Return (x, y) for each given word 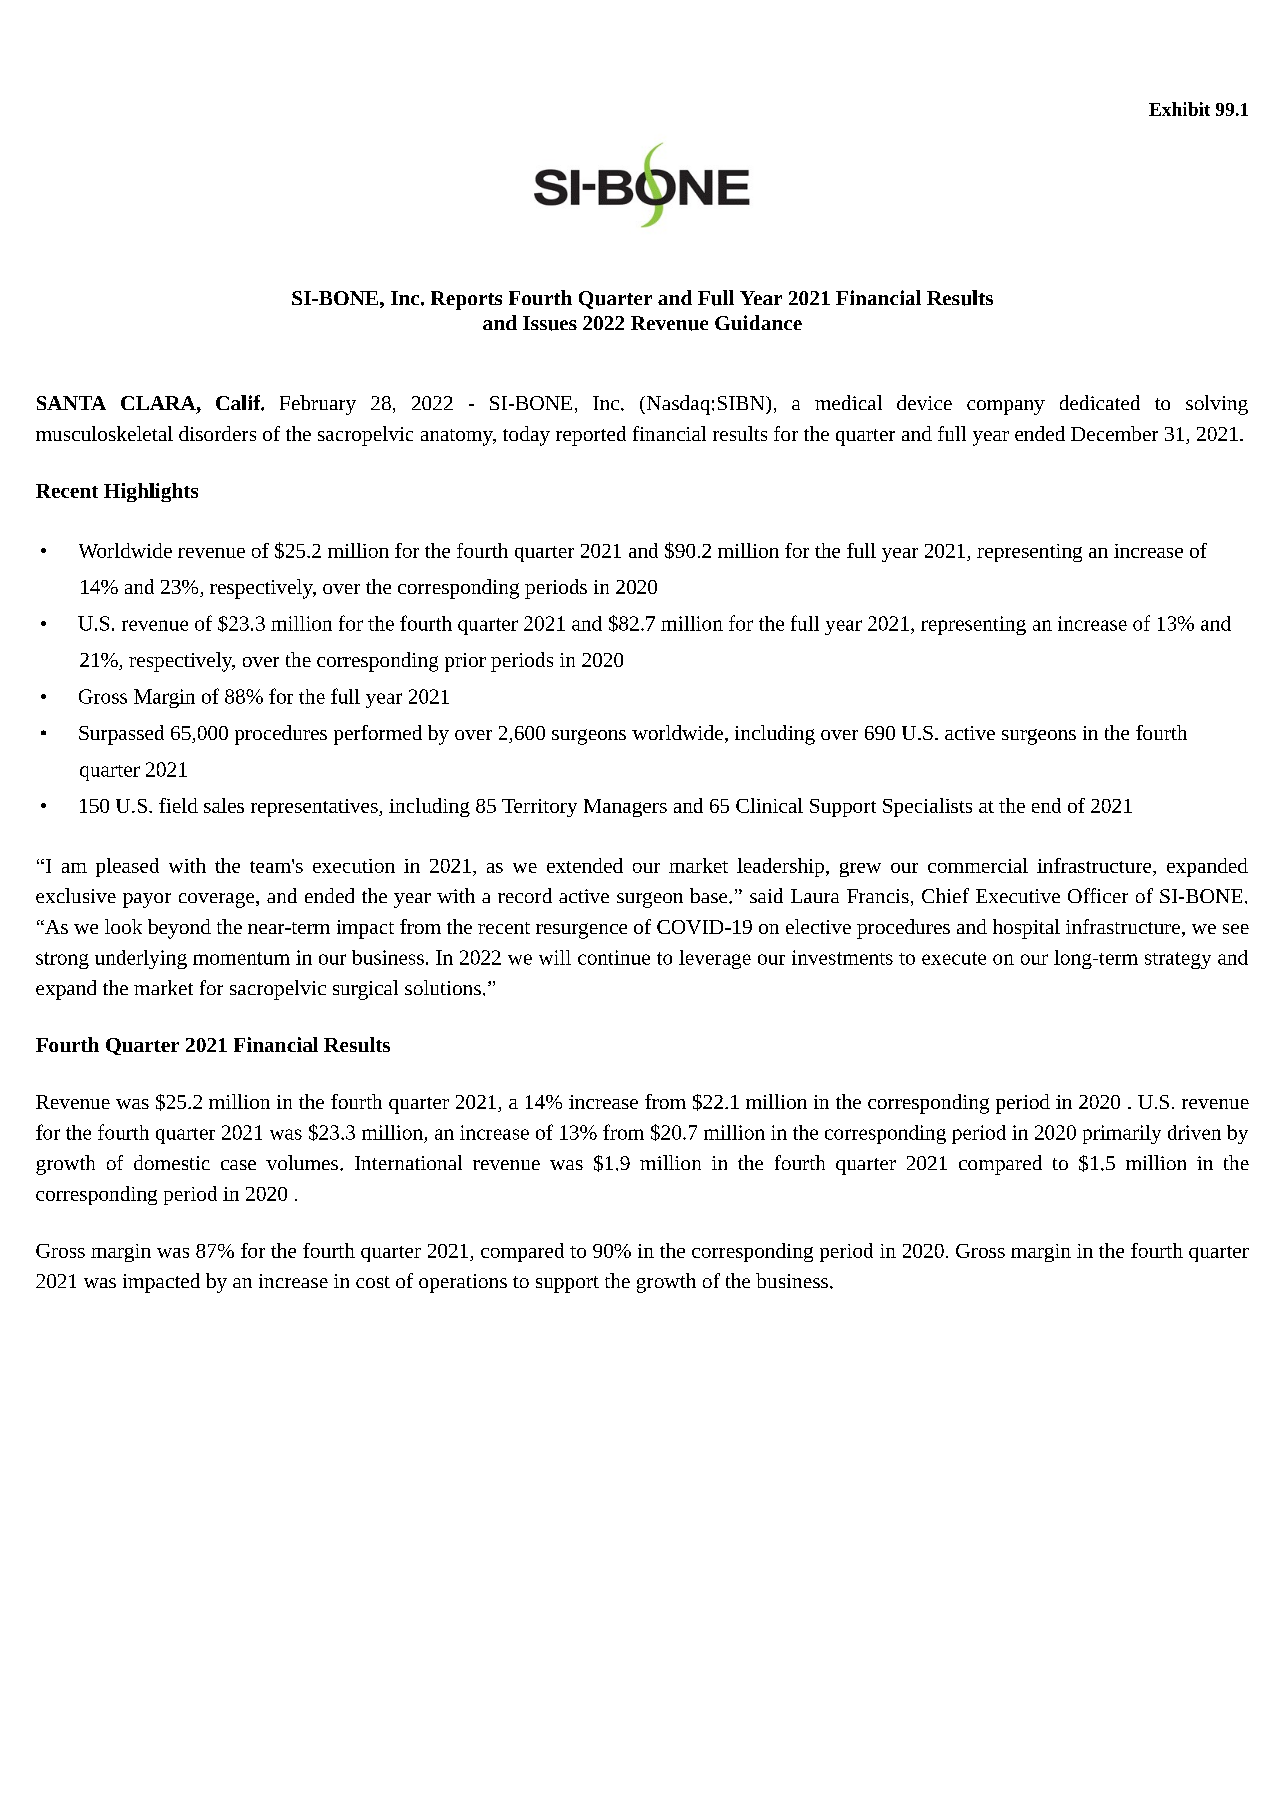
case (238, 1165)
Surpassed (121, 735)
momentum (241, 958)
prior (465, 662)
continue (614, 957)
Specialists (927, 807)
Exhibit (1179, 109)
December (1114, 433)
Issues (550, 323)
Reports (466, 300)
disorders (217, 433)
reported (591, 436)
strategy (1178, 960)
